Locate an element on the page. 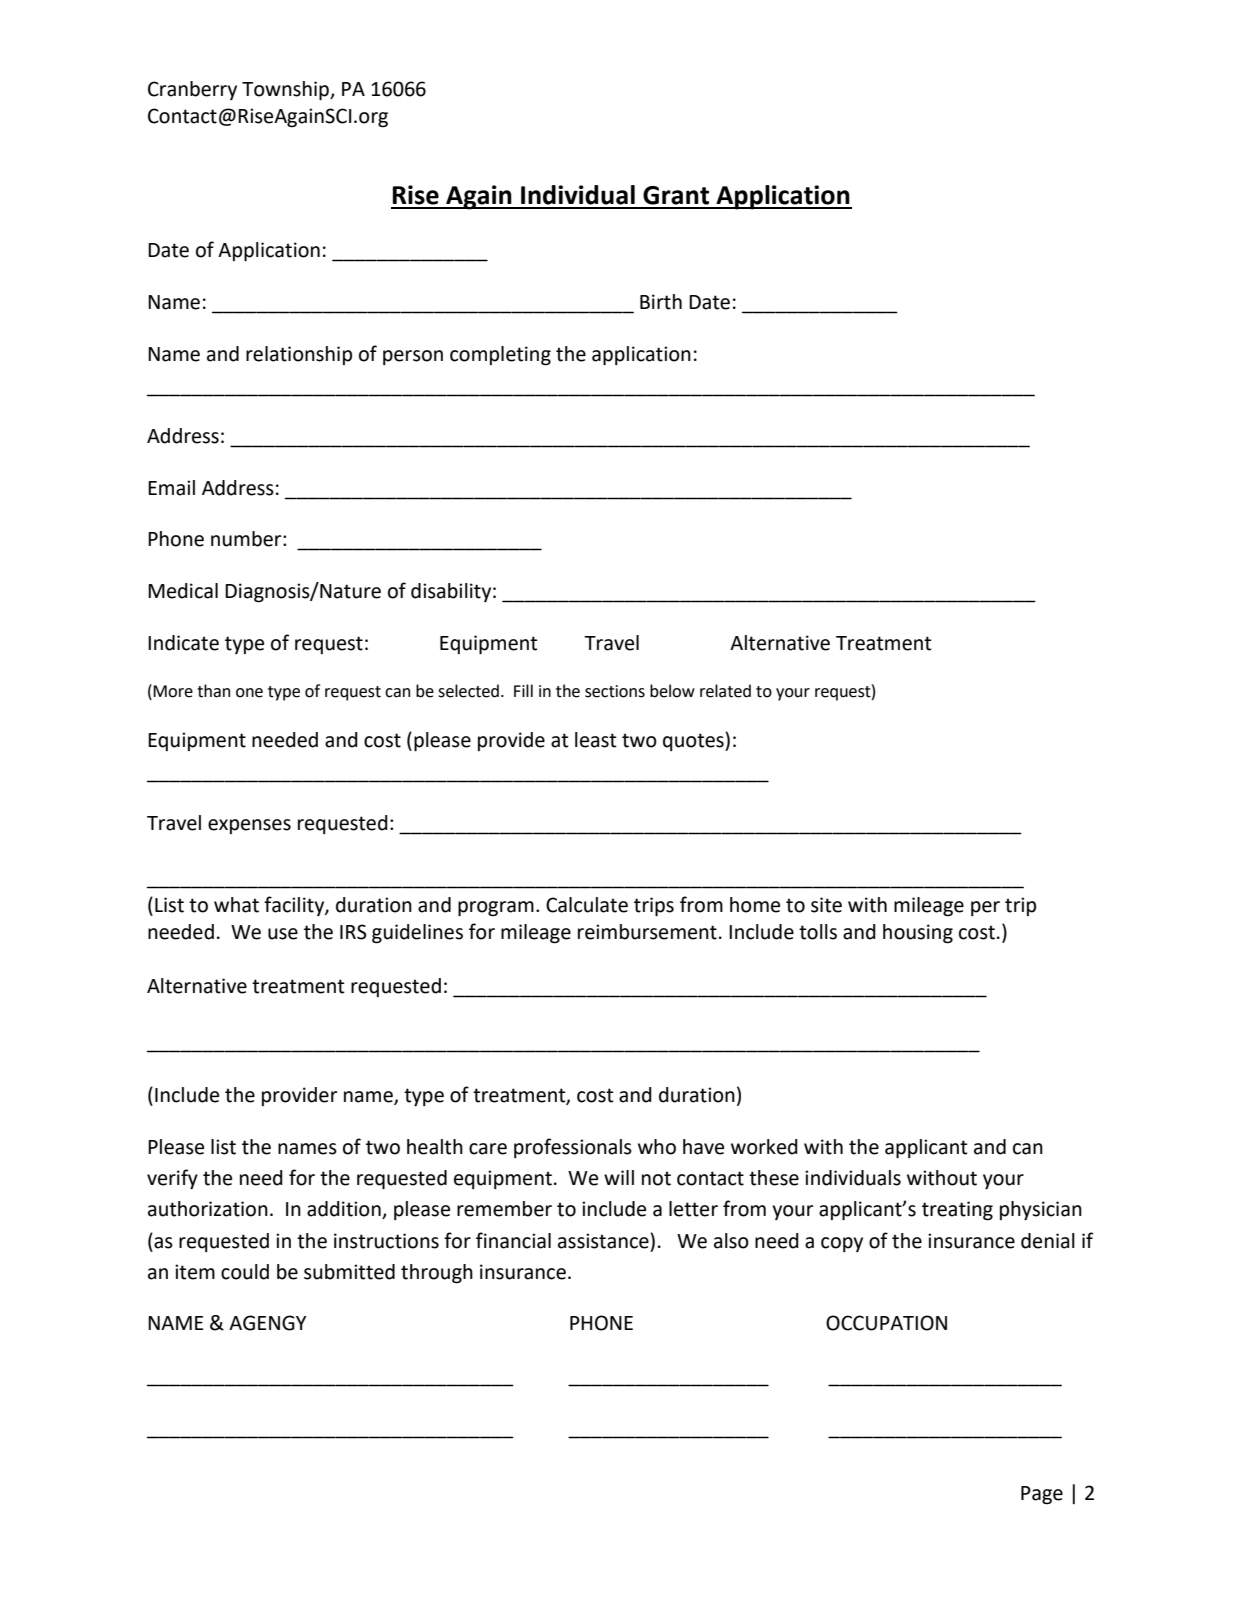 Image resolution: width=1240 pixels, height=1605 pixels. housing is located at coordinates (918, 934).
